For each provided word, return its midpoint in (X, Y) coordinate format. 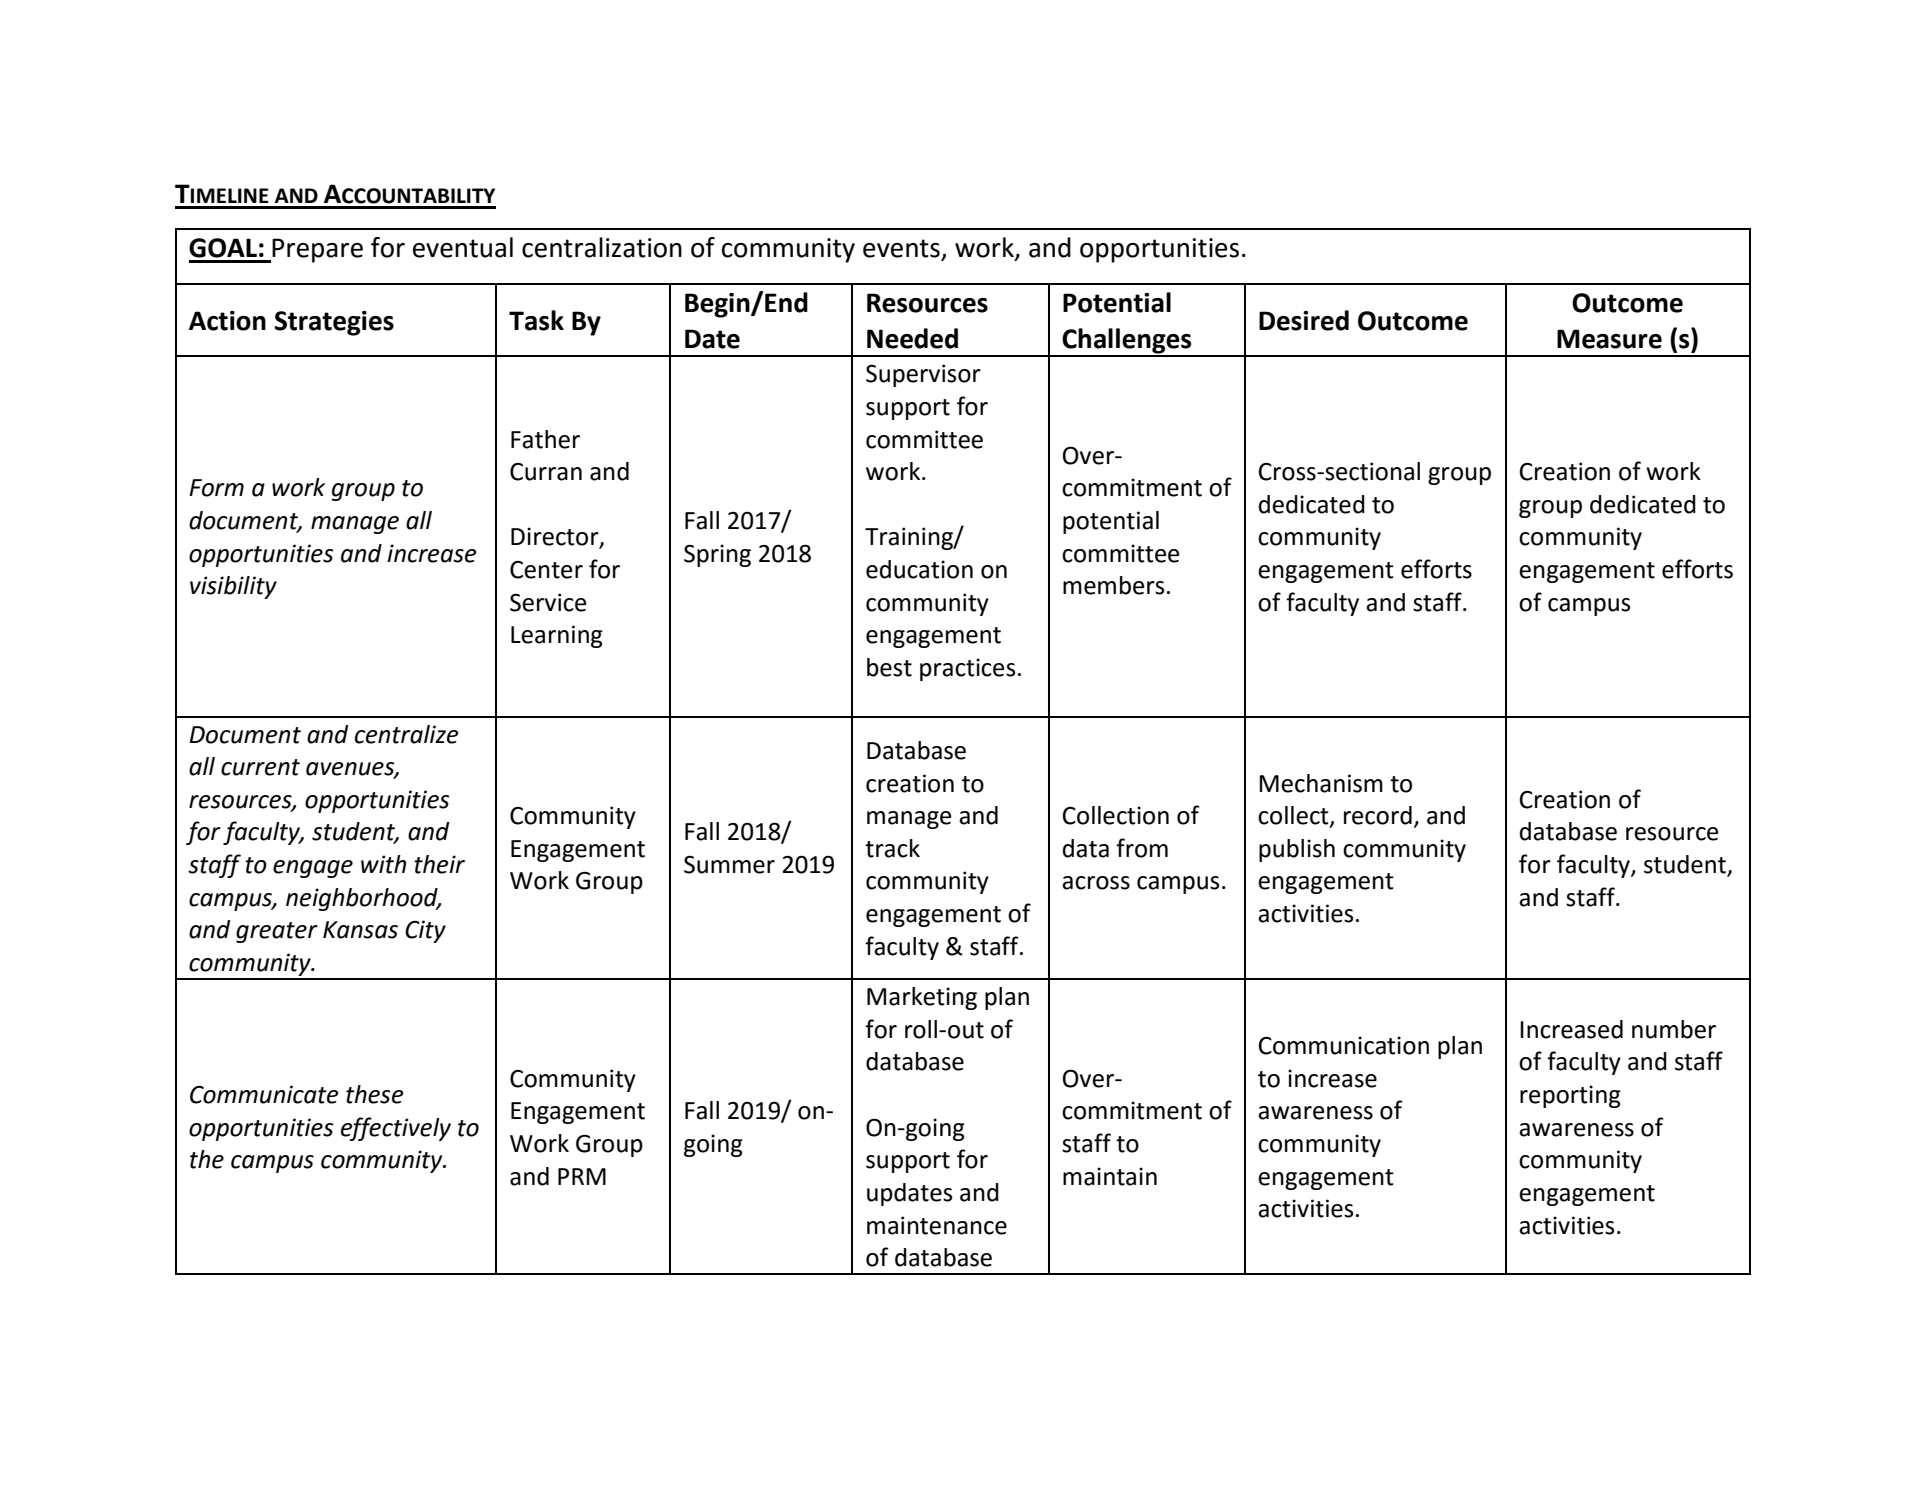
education (919, 569)
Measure (1609, 339)
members (1113, 585)
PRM (582, 1176)
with (383, 864)
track (892, 848)
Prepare (316, 250)
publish (1297, 850)
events (902, 249)
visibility (233, 587)
